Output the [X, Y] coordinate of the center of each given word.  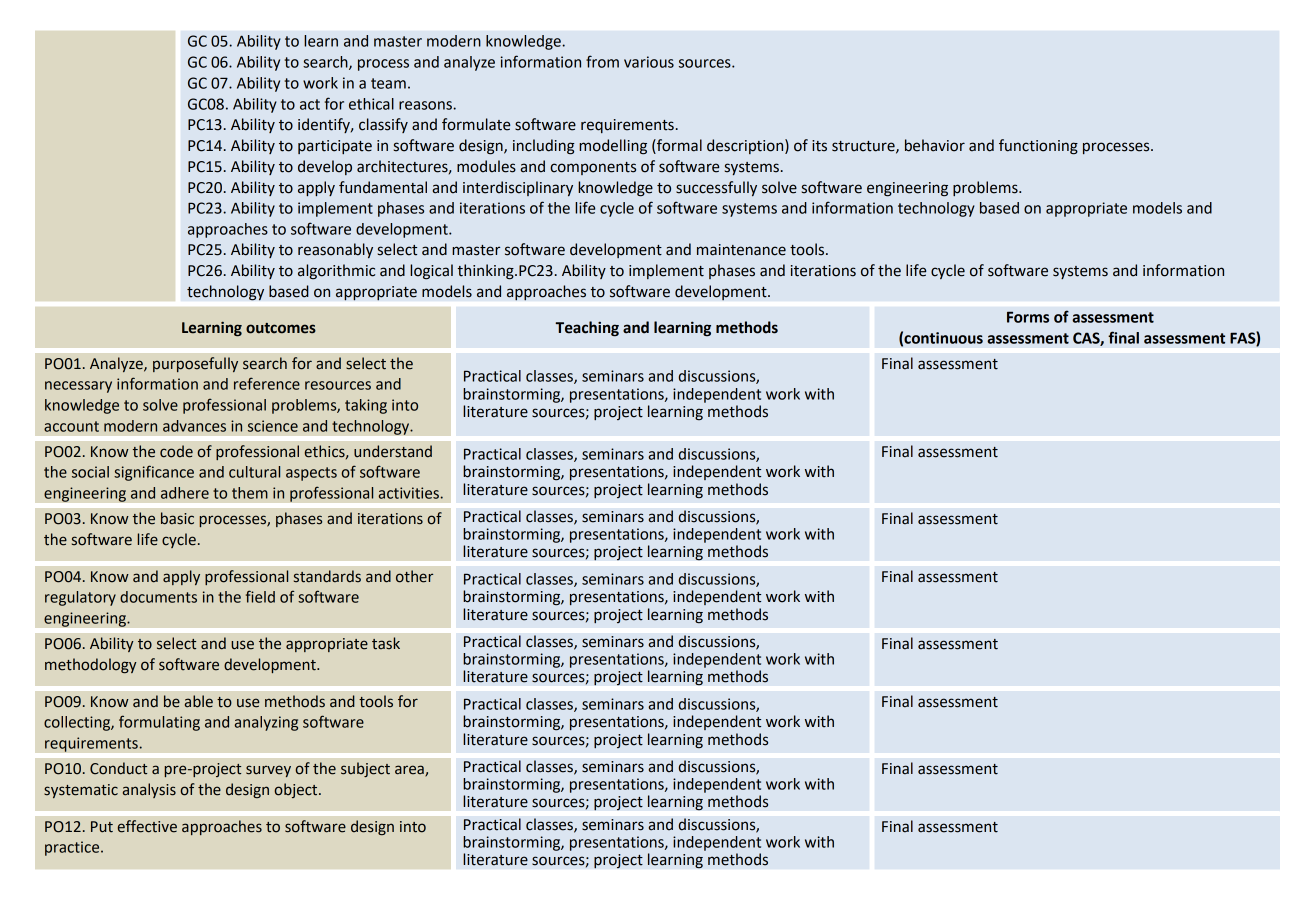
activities [409, 493]
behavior [935, 145]
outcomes [281, 328]
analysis [149, 790]
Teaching [587, 329]
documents [158, 597]
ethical [371, 104]
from [602, 61]
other [414, 576]
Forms [1028, 317]
